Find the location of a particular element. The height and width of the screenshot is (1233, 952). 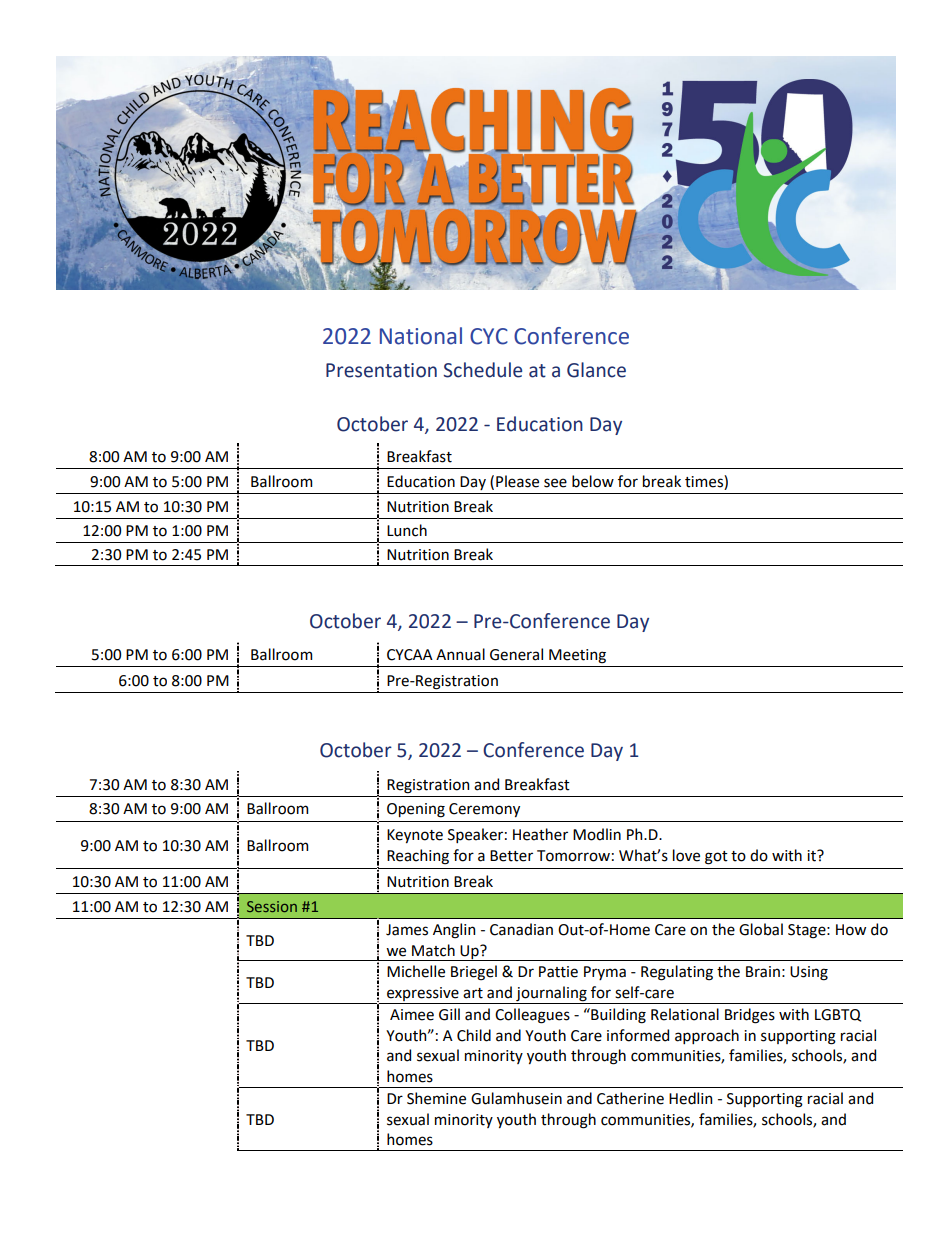

approach is located at coordinates (707, 1036).
